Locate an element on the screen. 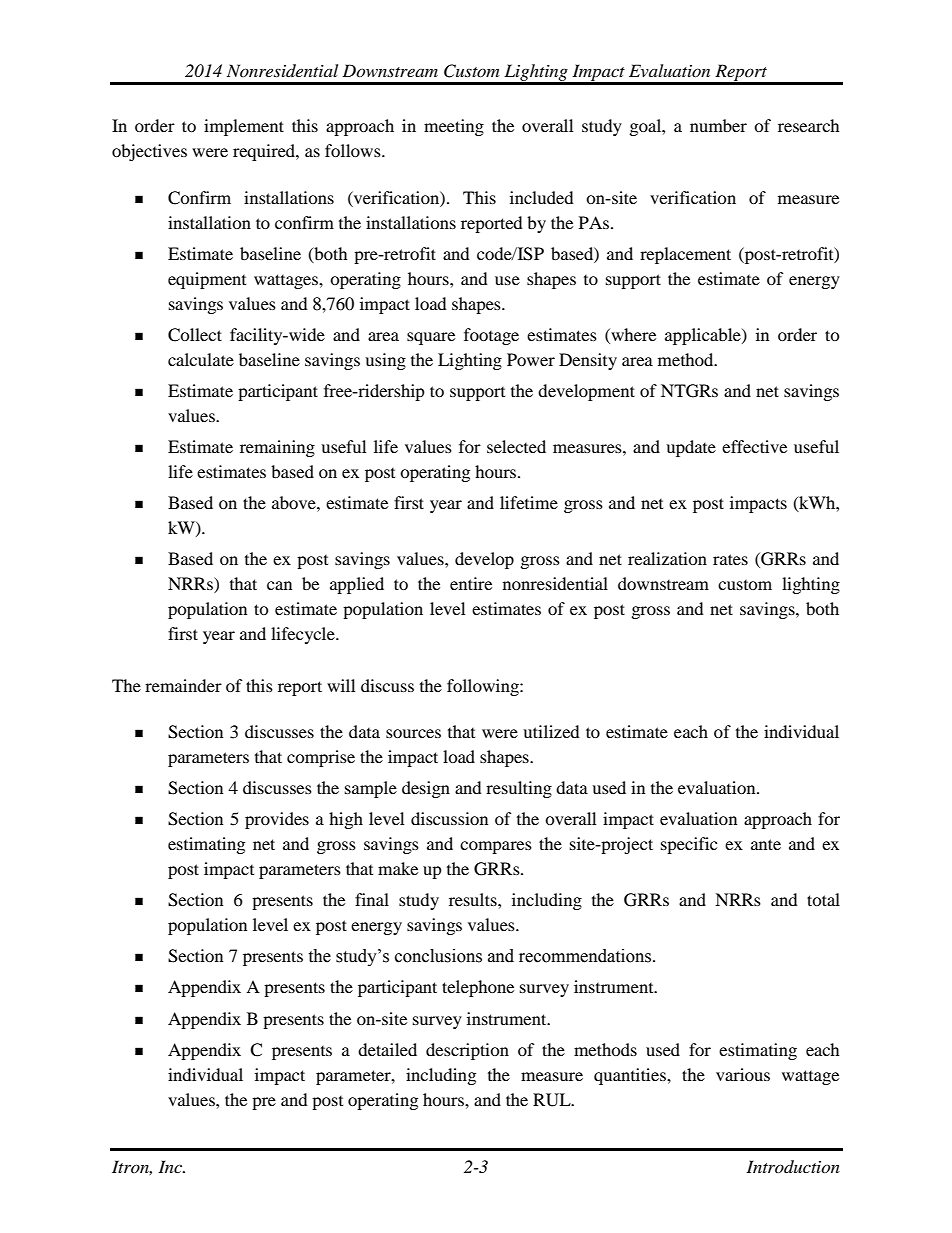 This screenshot has width=952, height=1233. provides is located at coordinates (277, 820).
